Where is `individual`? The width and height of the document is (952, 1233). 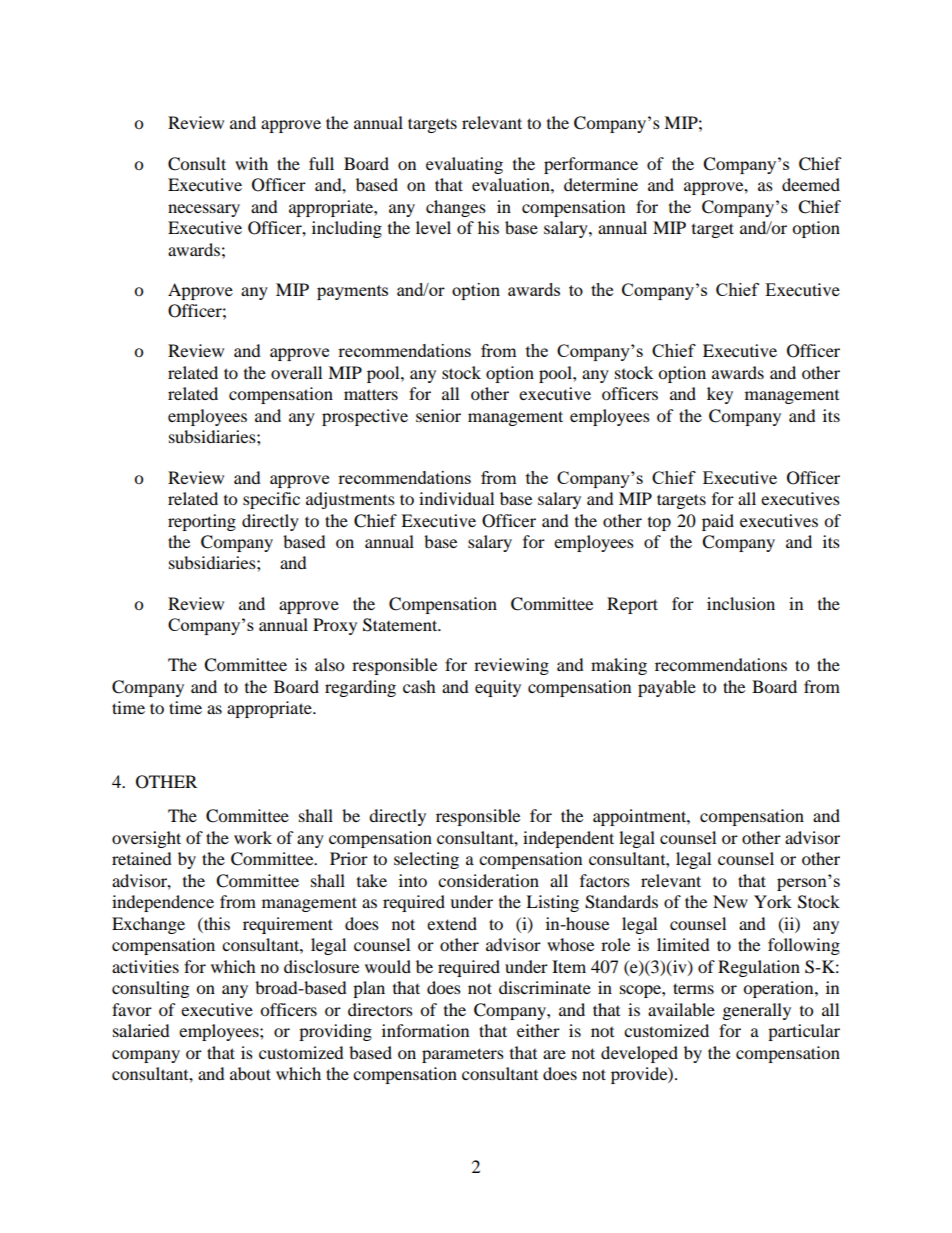 individual is located at coordinates (456, 498).
